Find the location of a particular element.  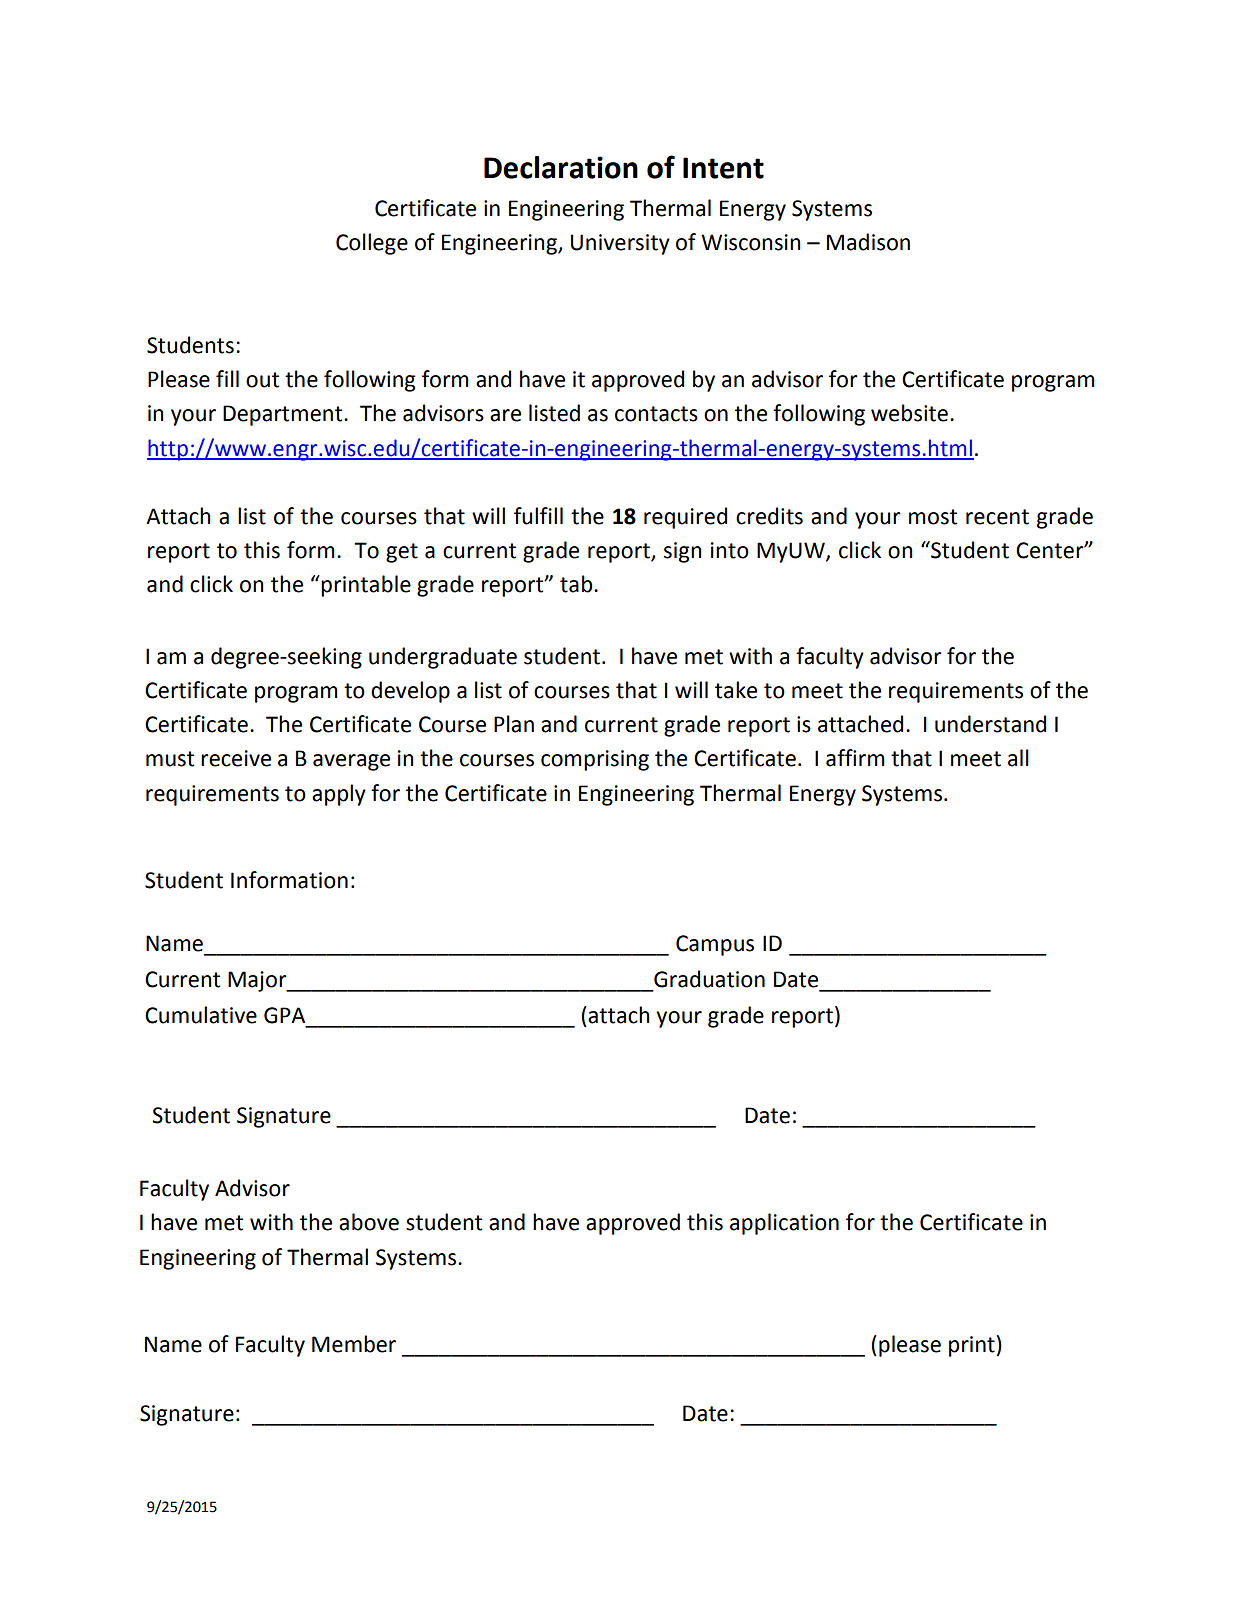

receive is located at coordinates (236, 758).
